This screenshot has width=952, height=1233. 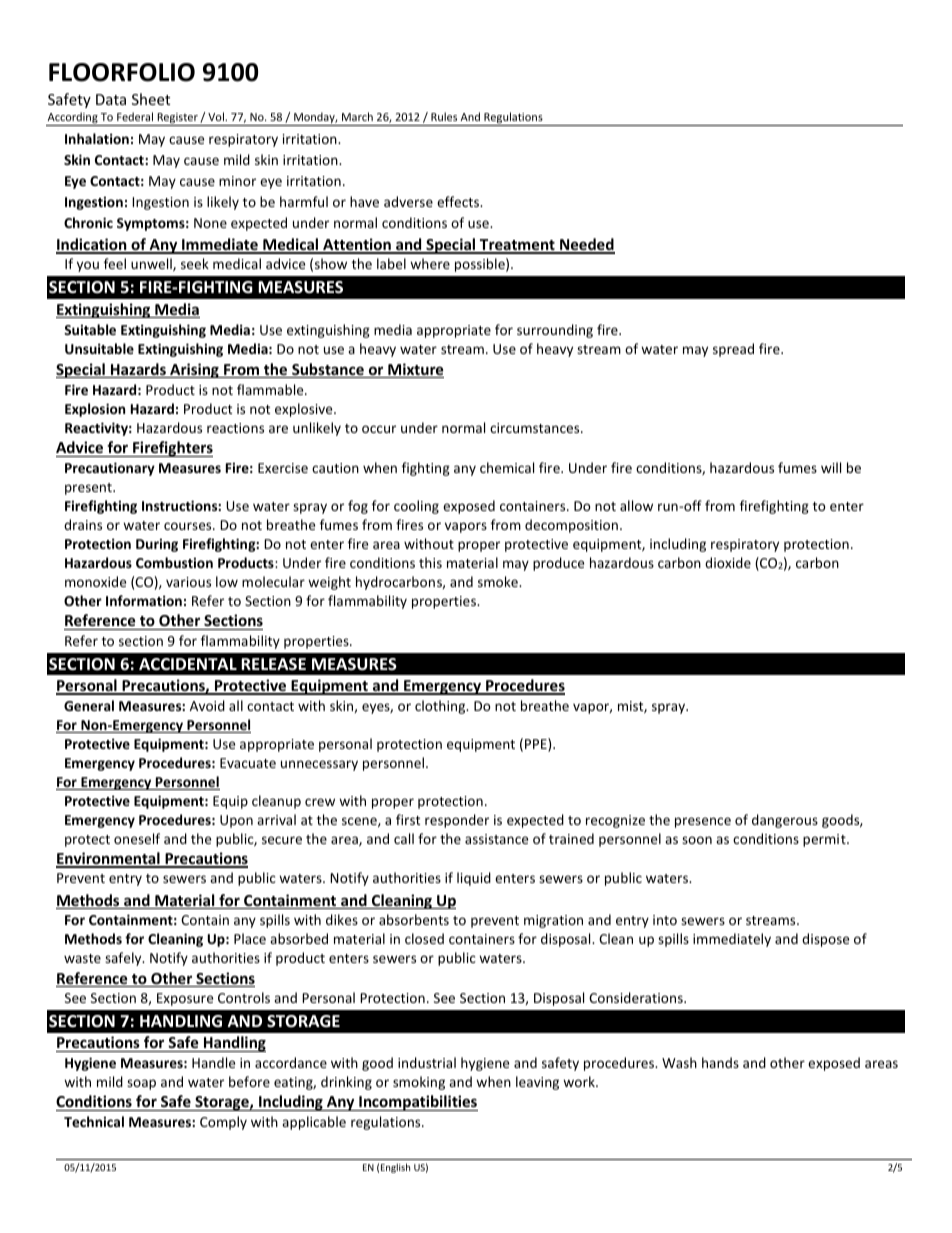 I want to click on Register, so click(x=177, y=119).
